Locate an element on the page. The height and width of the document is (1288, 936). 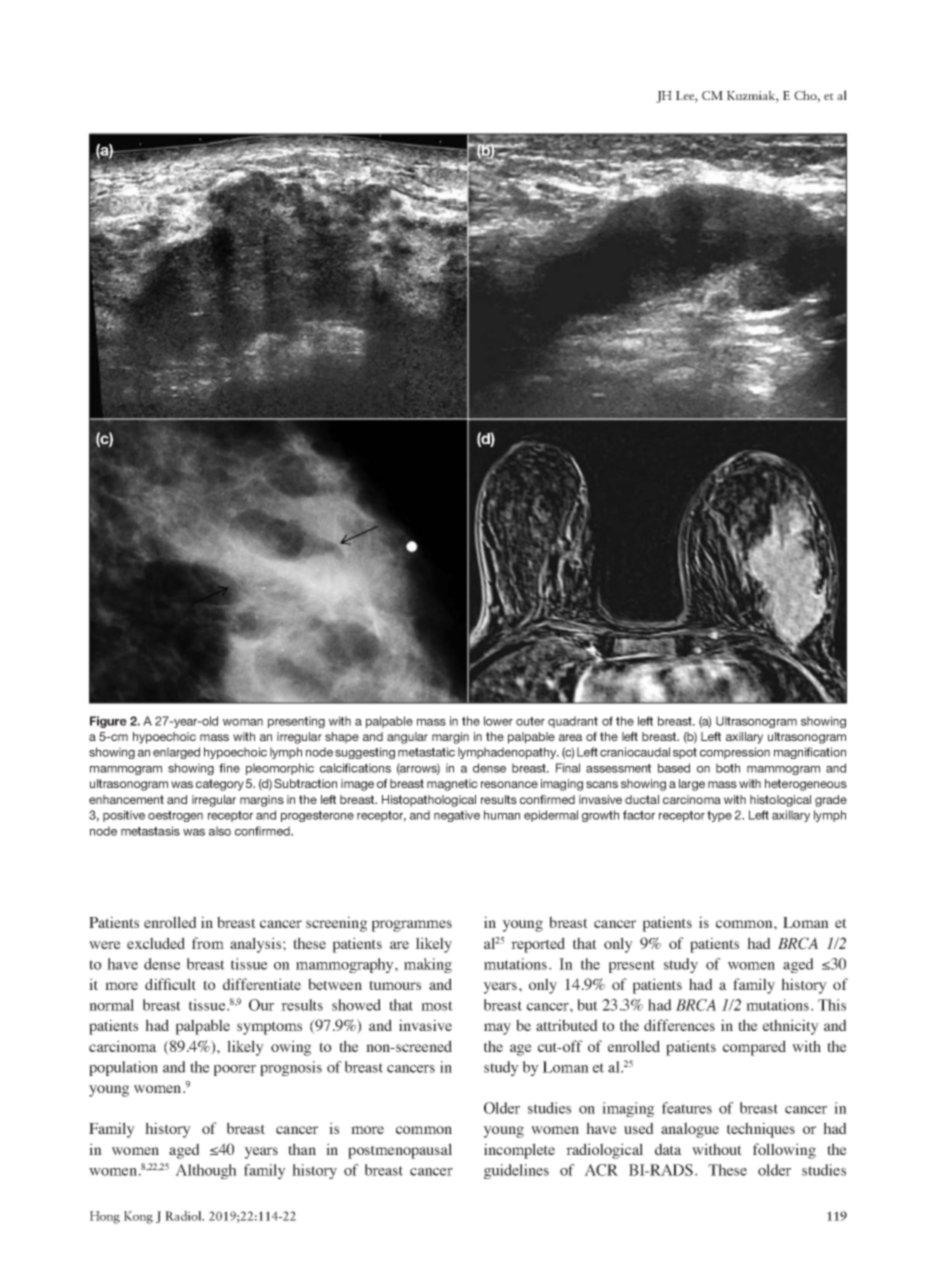
also is located at coordinates (220, 831).
